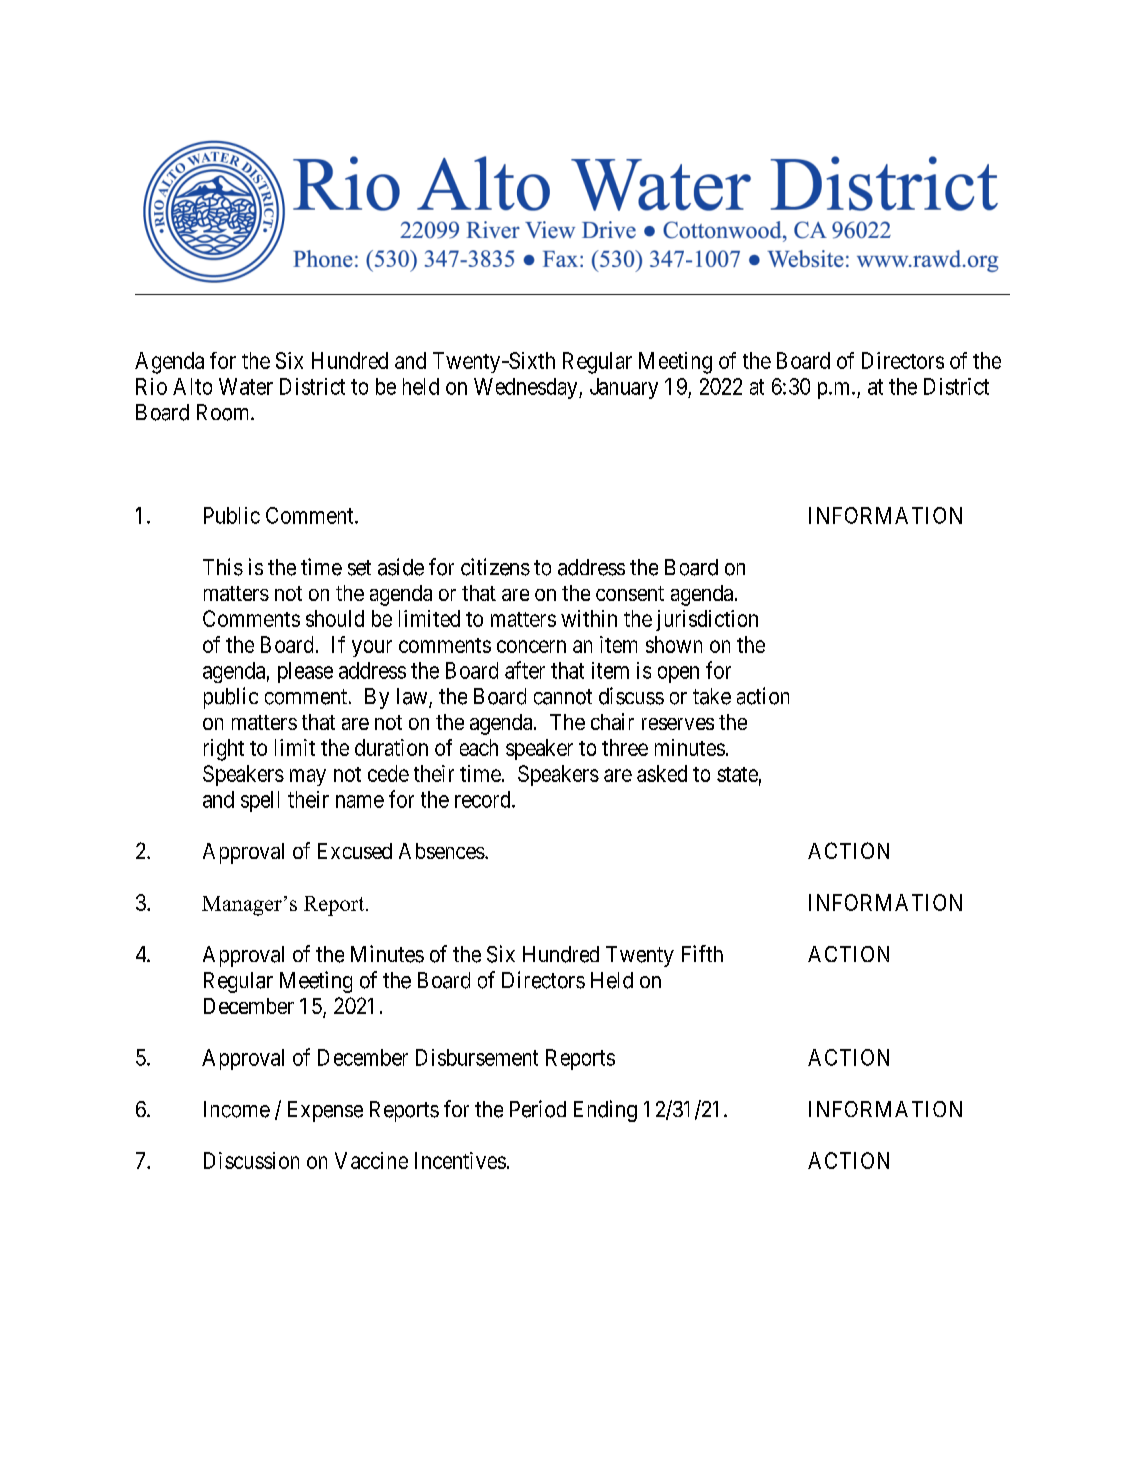  I want to click on Income, so click(237, 1109).
